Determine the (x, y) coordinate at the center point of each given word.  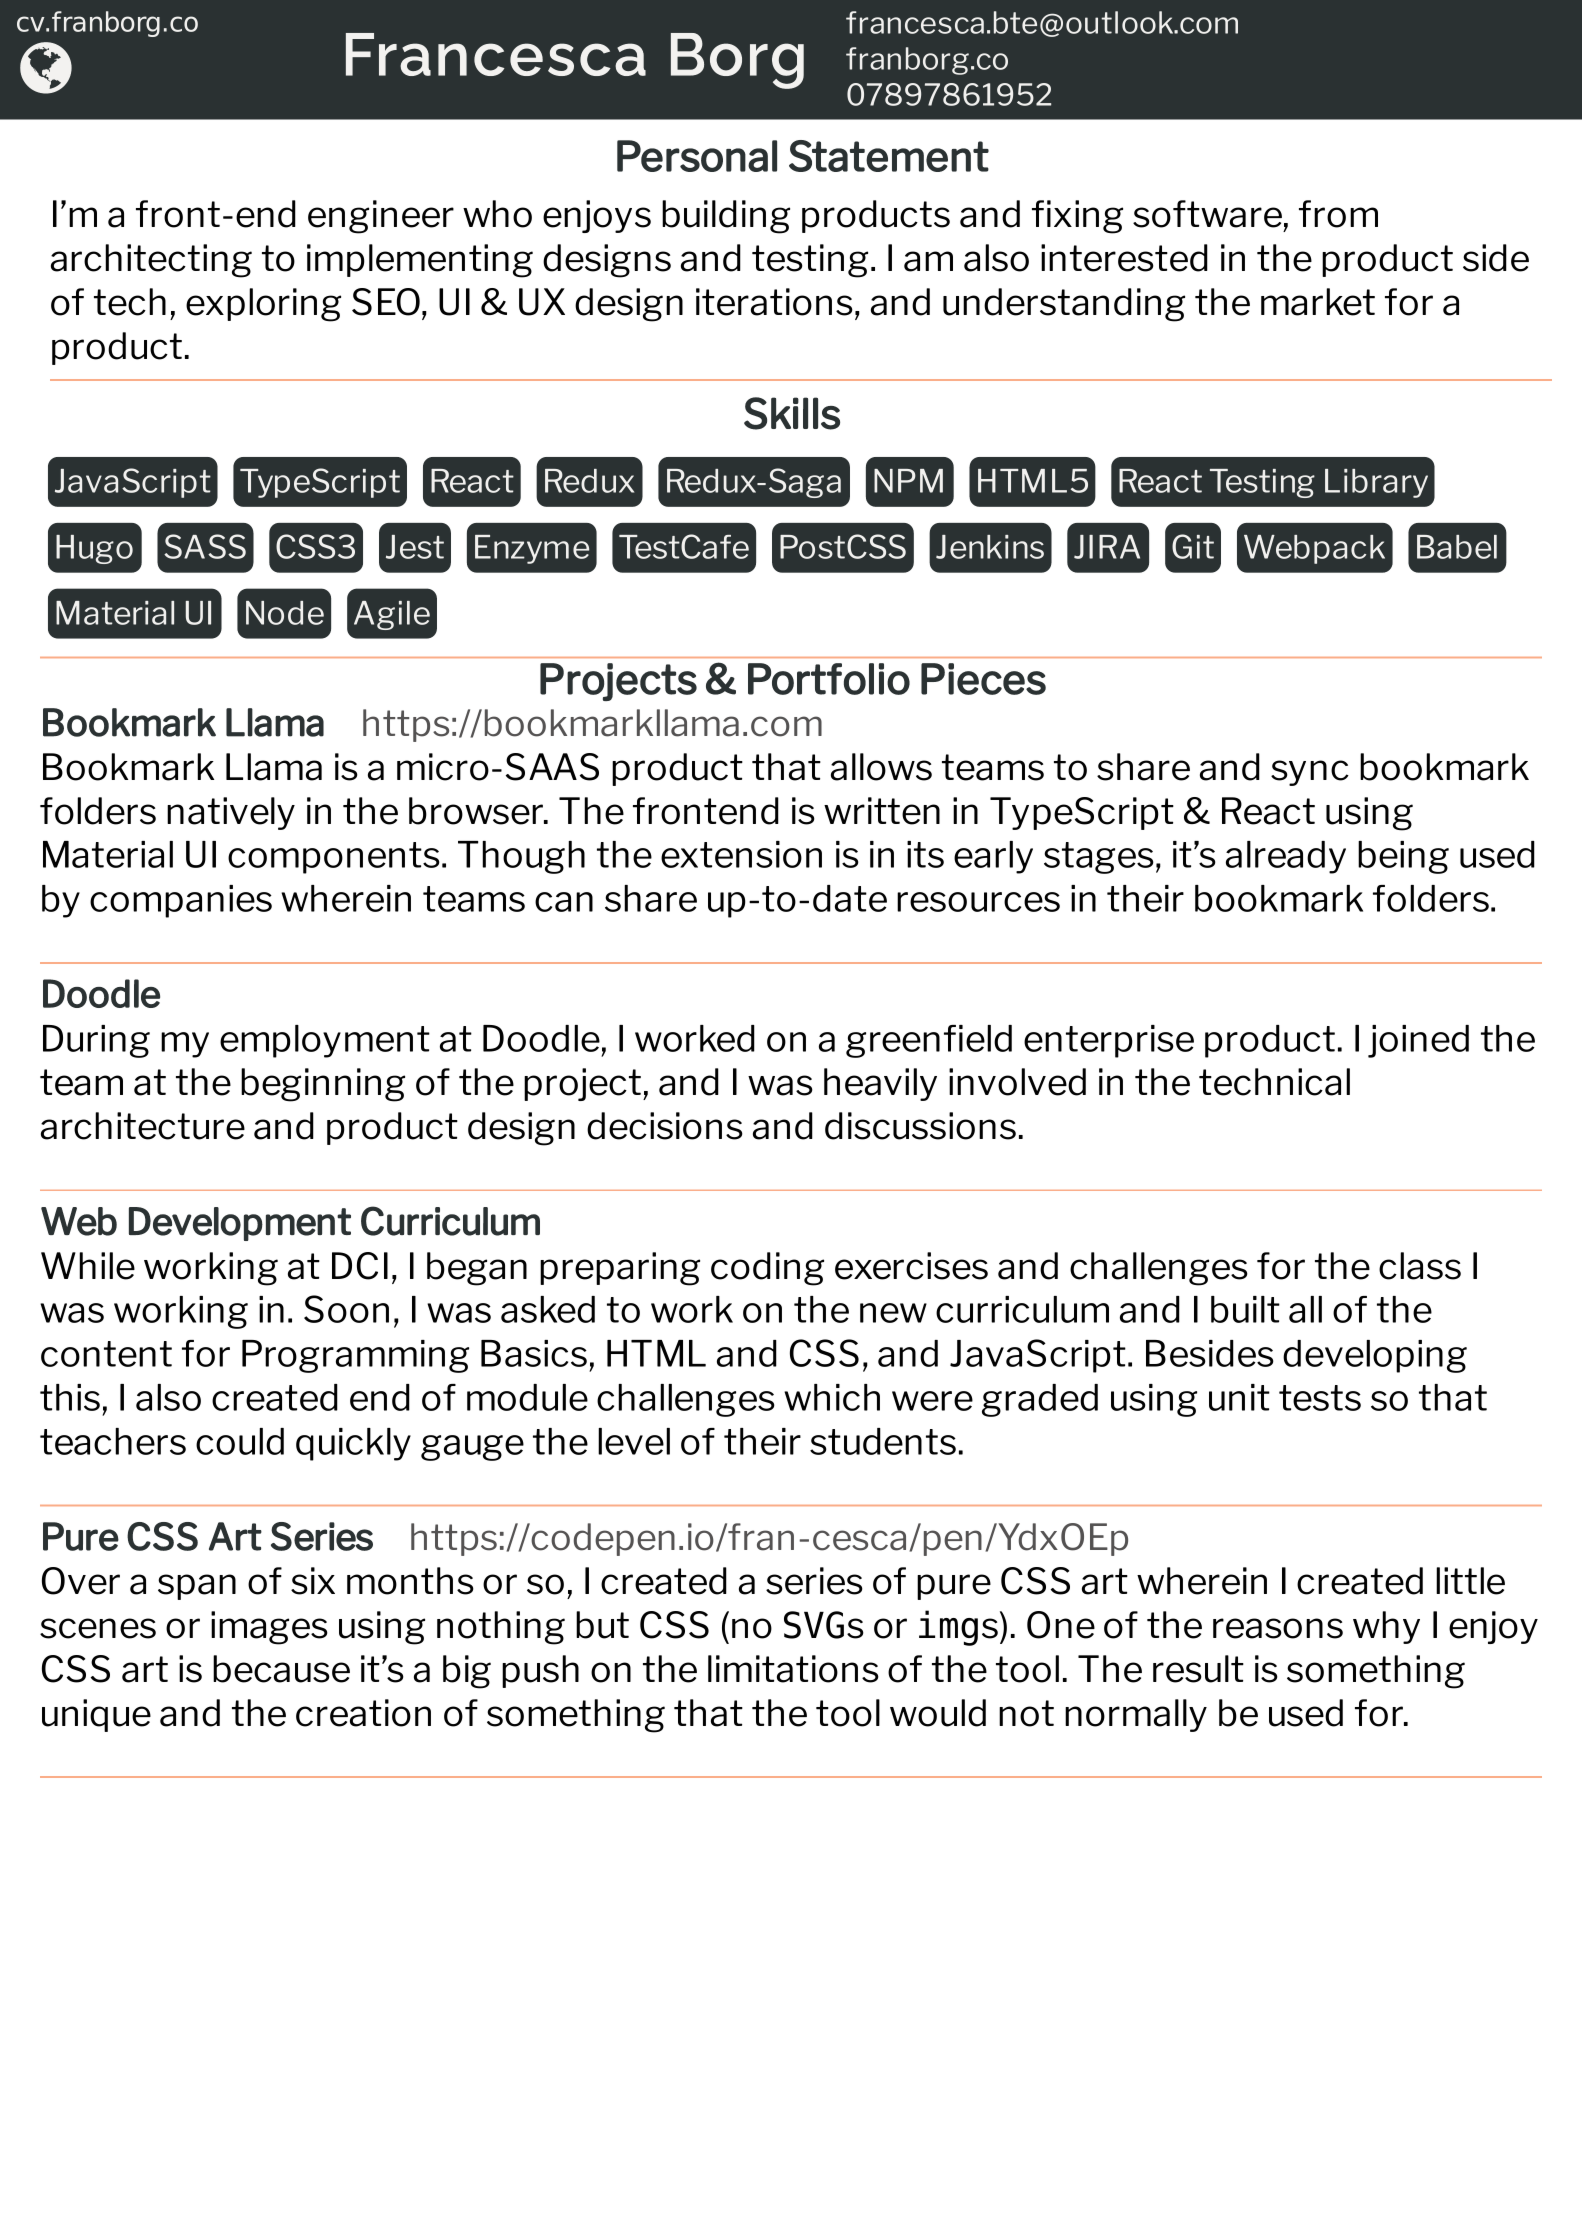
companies (181, 901)
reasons (1278, 1628)
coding (767, 1269)
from (1338, 214)
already (1286, 857)
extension (741, 854)
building (726, 217)
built (1245, 1309)
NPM (908, 481)
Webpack (1314, 549)
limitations (793, 1669)
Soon (346, 1309)
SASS (205, 546)
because (281, 1669)
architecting (151, 261)
